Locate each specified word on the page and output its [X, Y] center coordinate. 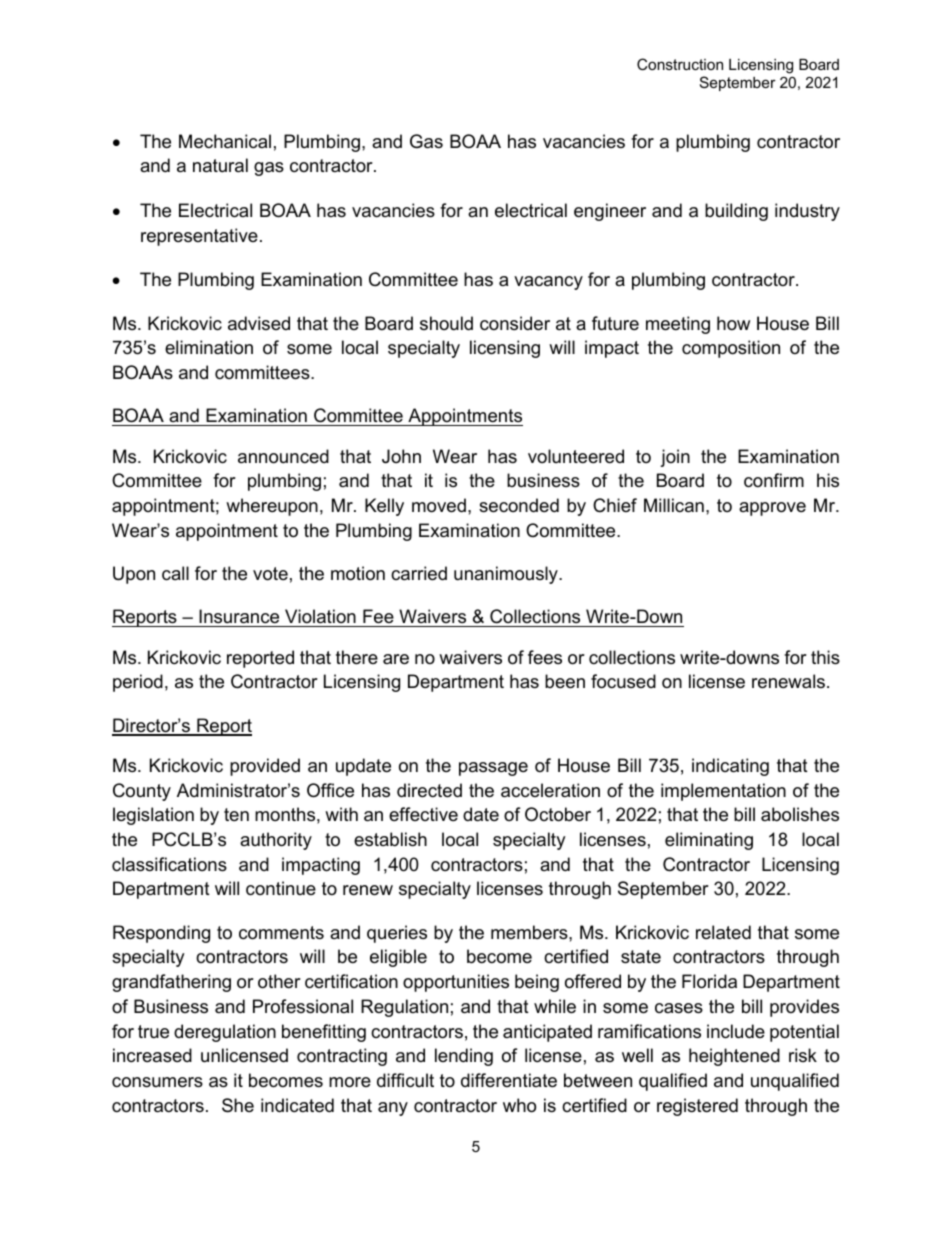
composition [731, 349]
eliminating [709, 841]
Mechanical [225, 141]
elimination [209, 347]
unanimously [507, 575]
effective [423, 814]
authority [276, 841]
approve [772, 509]
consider [515, 323]
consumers [157, 1082]
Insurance [239, 618]
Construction [680, 64]
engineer [610, 212]
